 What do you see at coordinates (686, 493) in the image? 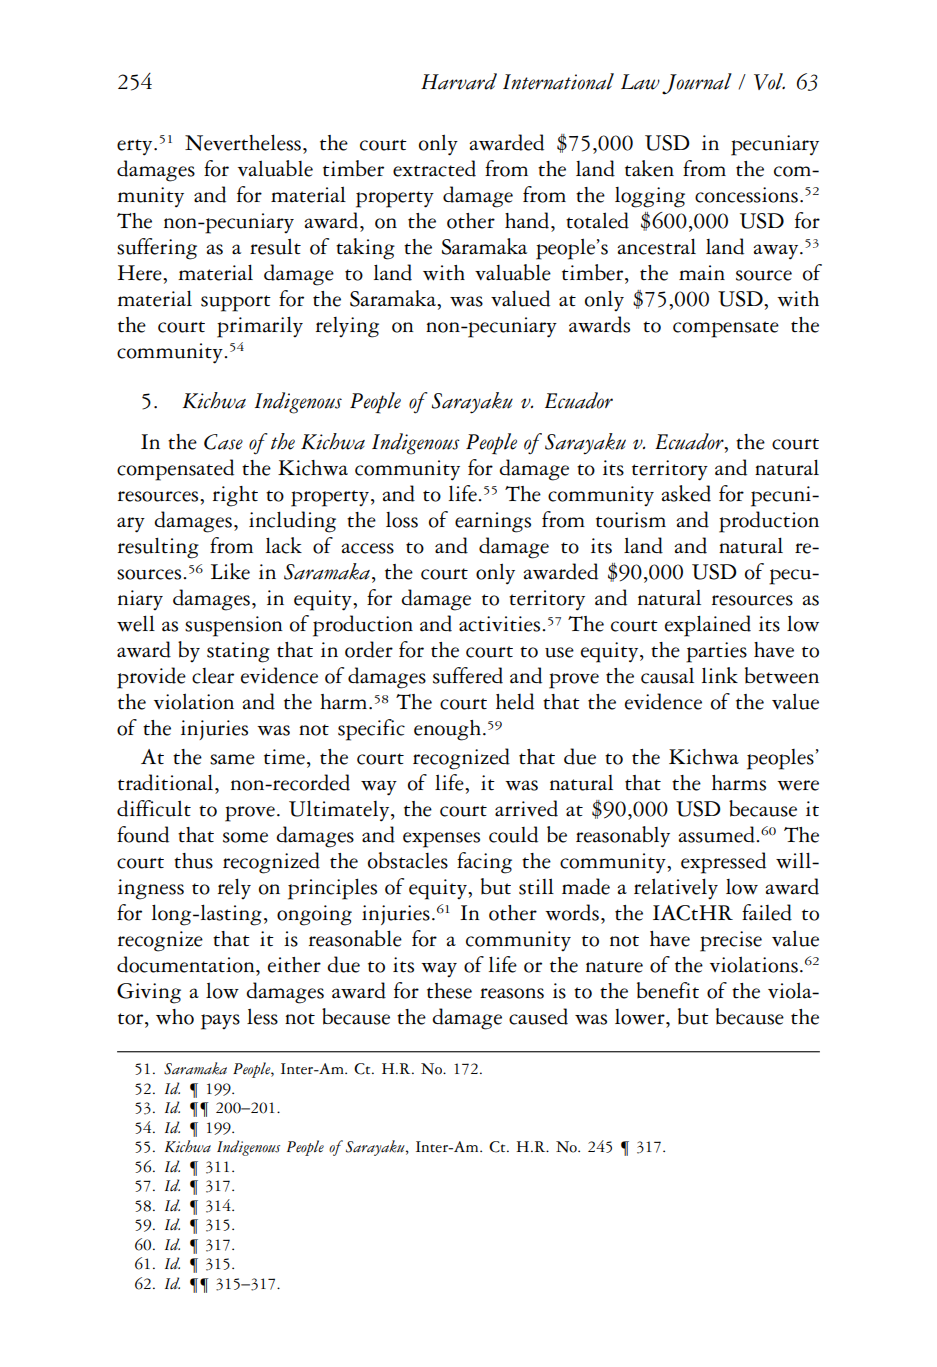
I see `asked` at bounding box center [686, 493].
